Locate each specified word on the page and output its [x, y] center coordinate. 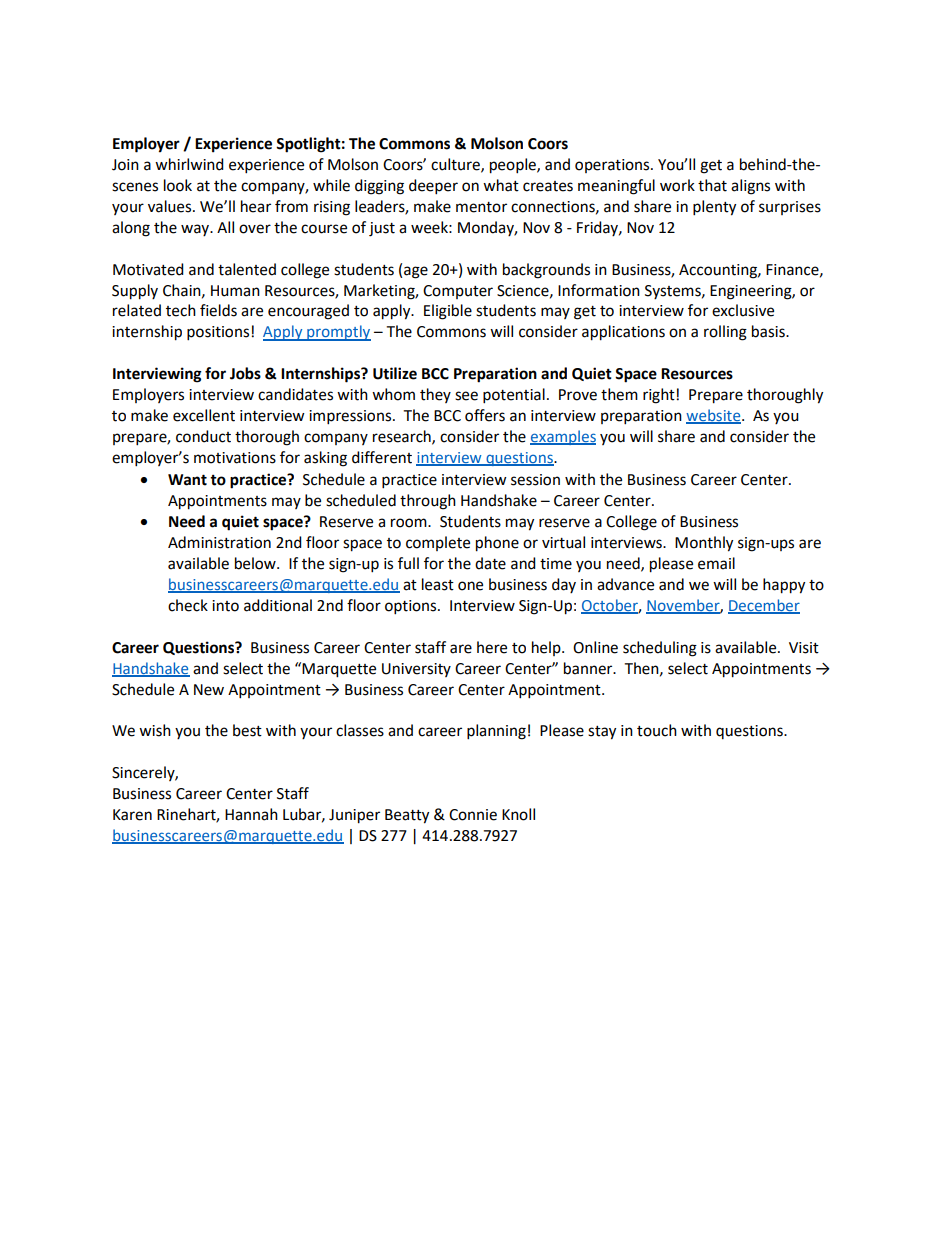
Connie [473, 815]
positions [218, 333]
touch [657, 730]
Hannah [251, 814]
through [428, 502]
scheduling [660, 649]
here [492, 647]
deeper [433, 187]
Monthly [704, 544]
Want [187, 480]
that [712, 185]
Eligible [448, 312]
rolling [725, 333]
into [225, 606]
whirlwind [189, 164]
